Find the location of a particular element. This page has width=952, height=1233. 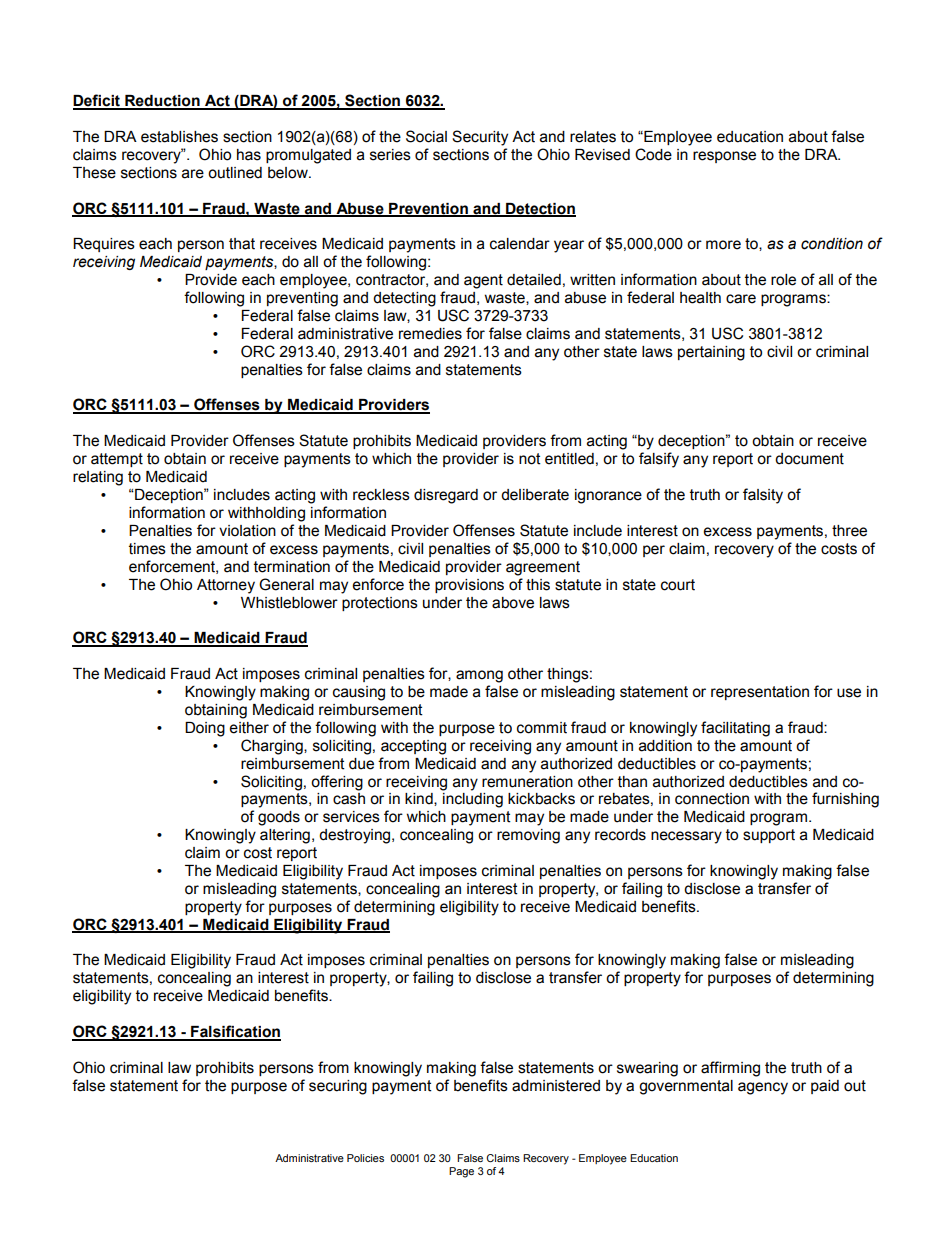

Attorney is located at coordinates (226, 586).
